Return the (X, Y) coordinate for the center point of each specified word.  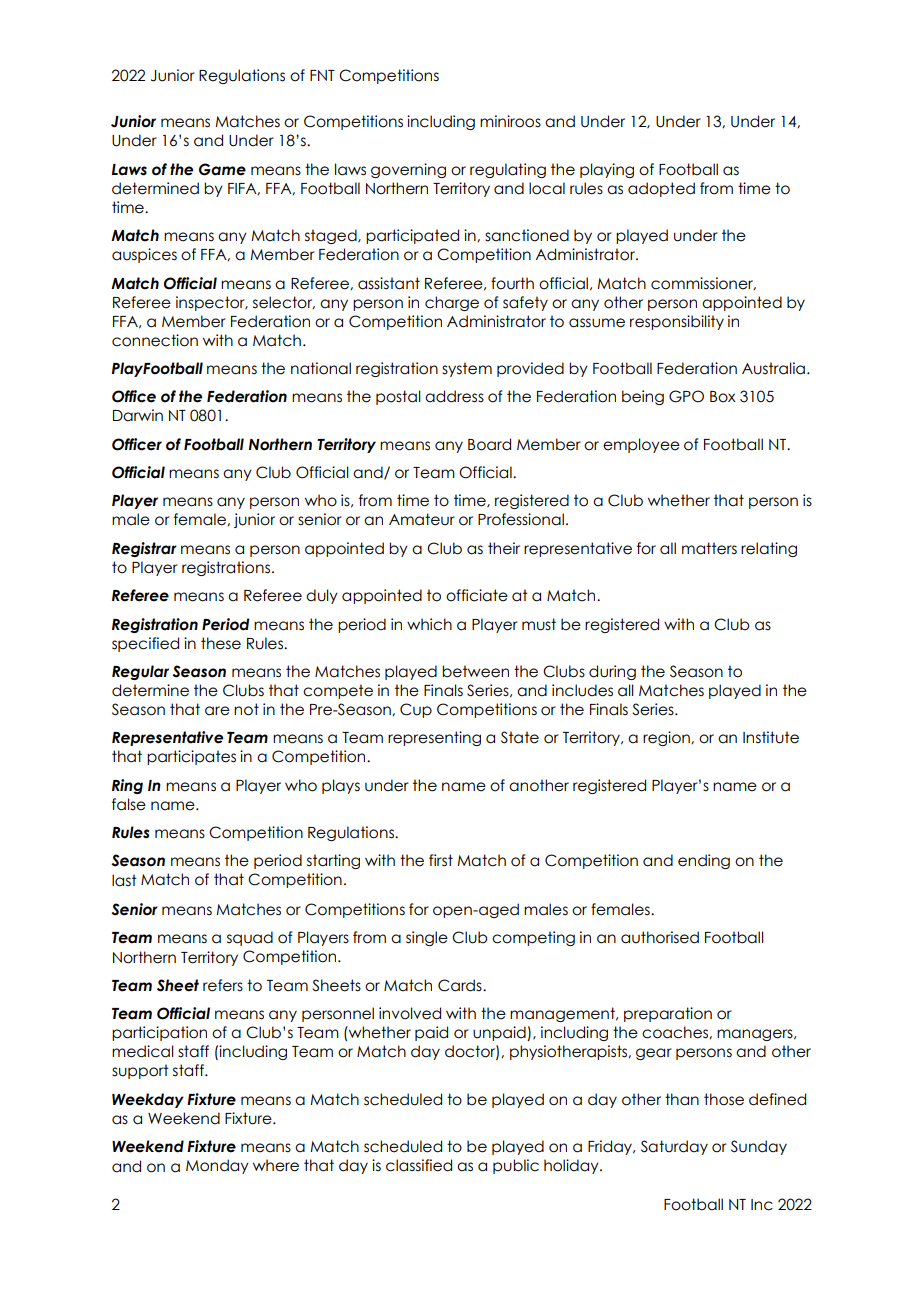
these (221, 643)
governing (408, 170)
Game (222, 169)
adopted (661, 189)
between (475, 671)
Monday (217, 1166)
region (667, 738)
